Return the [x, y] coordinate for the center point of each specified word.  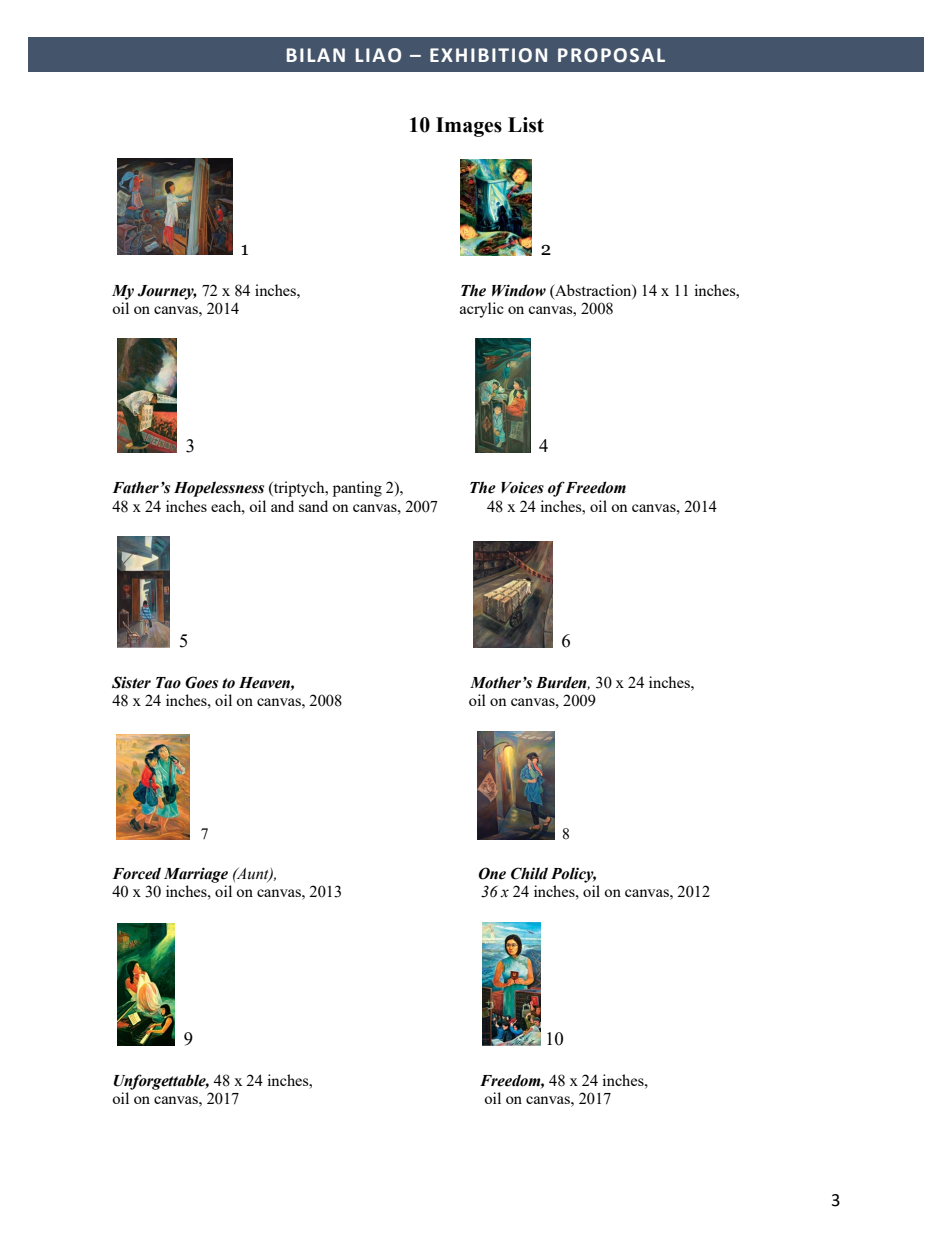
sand [313, 506]
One [492, 873]
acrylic [482, 310]
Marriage [196, 875]
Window [519, 290]
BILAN [316, 55]
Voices [522, 488]
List [526, 125]
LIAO [378, 55]
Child [529, 873]
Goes [201, 682]
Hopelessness [219, 489]
